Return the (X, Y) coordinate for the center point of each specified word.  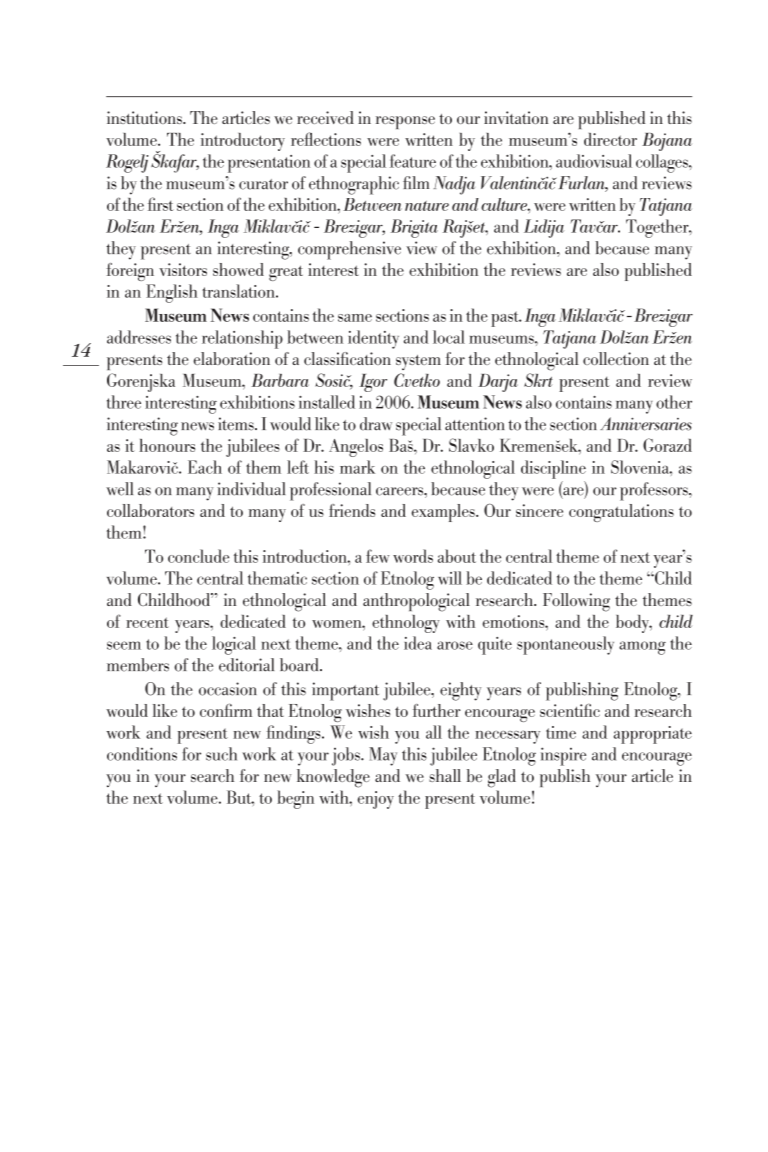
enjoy (376, 800)
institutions (145, 117)
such (221, 754)
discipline (553, 469)
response (405, 122)
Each (205, 467)
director (610, 139)
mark (357, 467)
